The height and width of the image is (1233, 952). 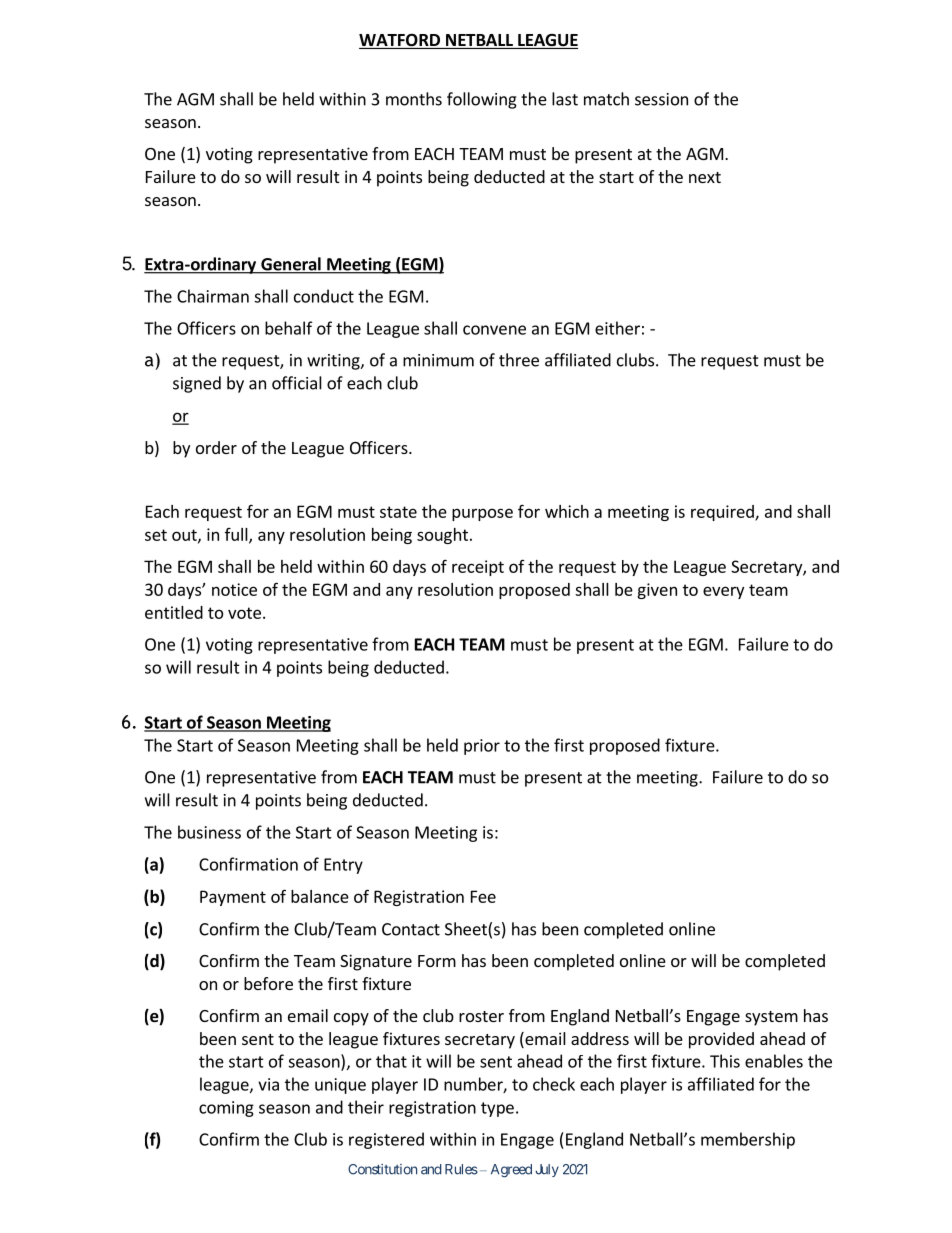 I want to click on sought, so click(x=442, y=536).
